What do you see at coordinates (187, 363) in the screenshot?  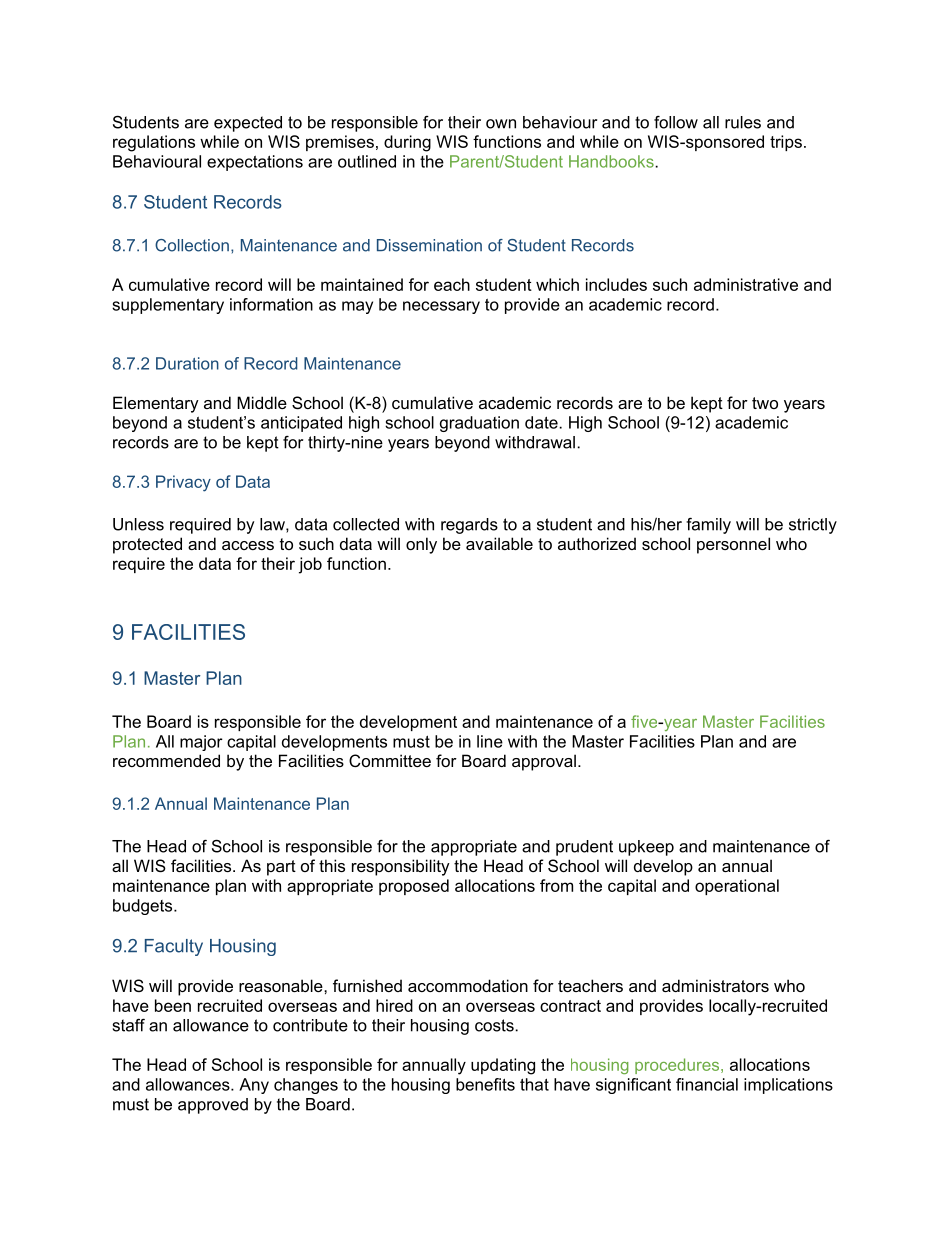 I see `Duration` at bounding box center [187, 363].
